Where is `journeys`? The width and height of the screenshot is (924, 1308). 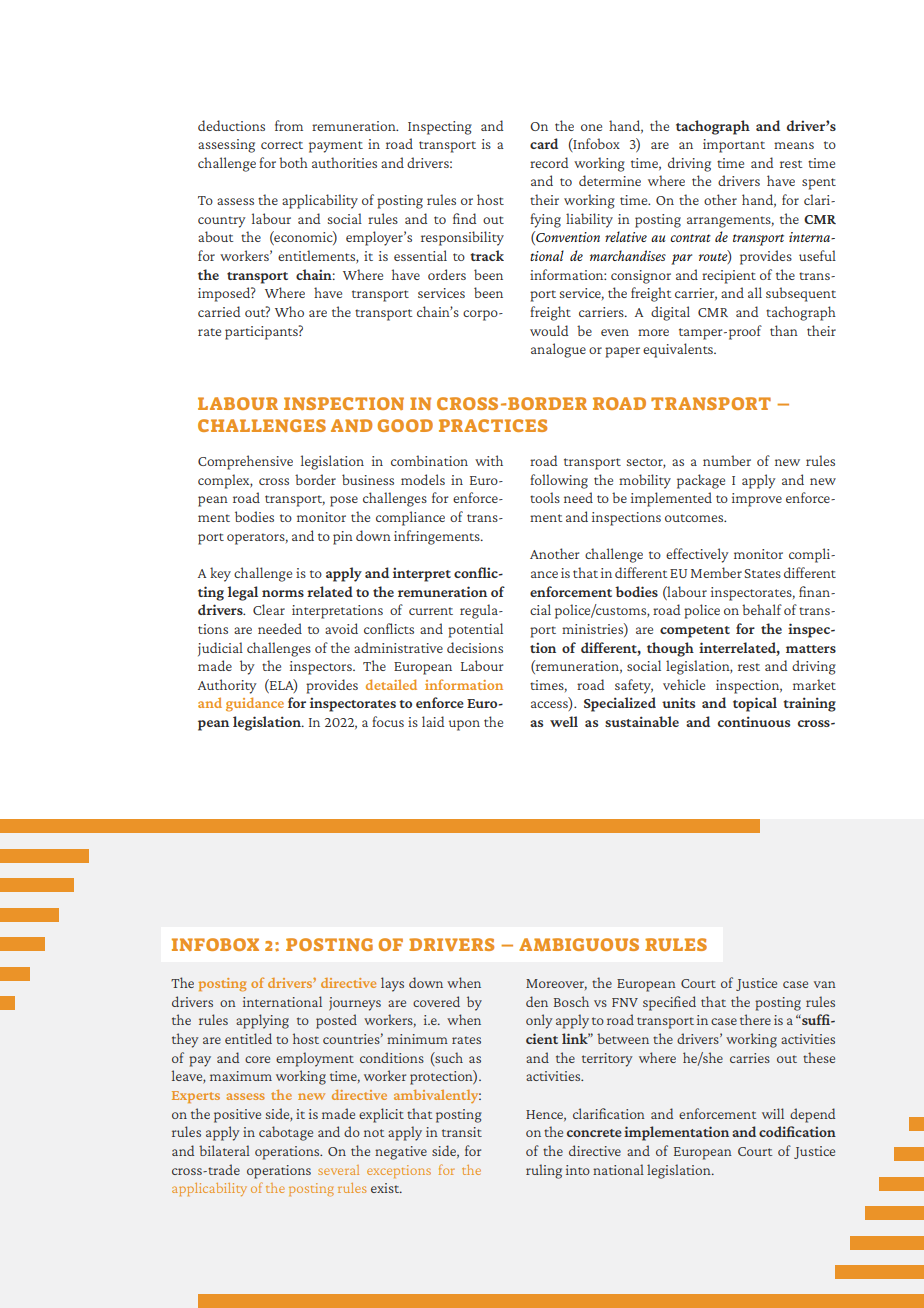 journeys is located at coordinates (355, 1004).
